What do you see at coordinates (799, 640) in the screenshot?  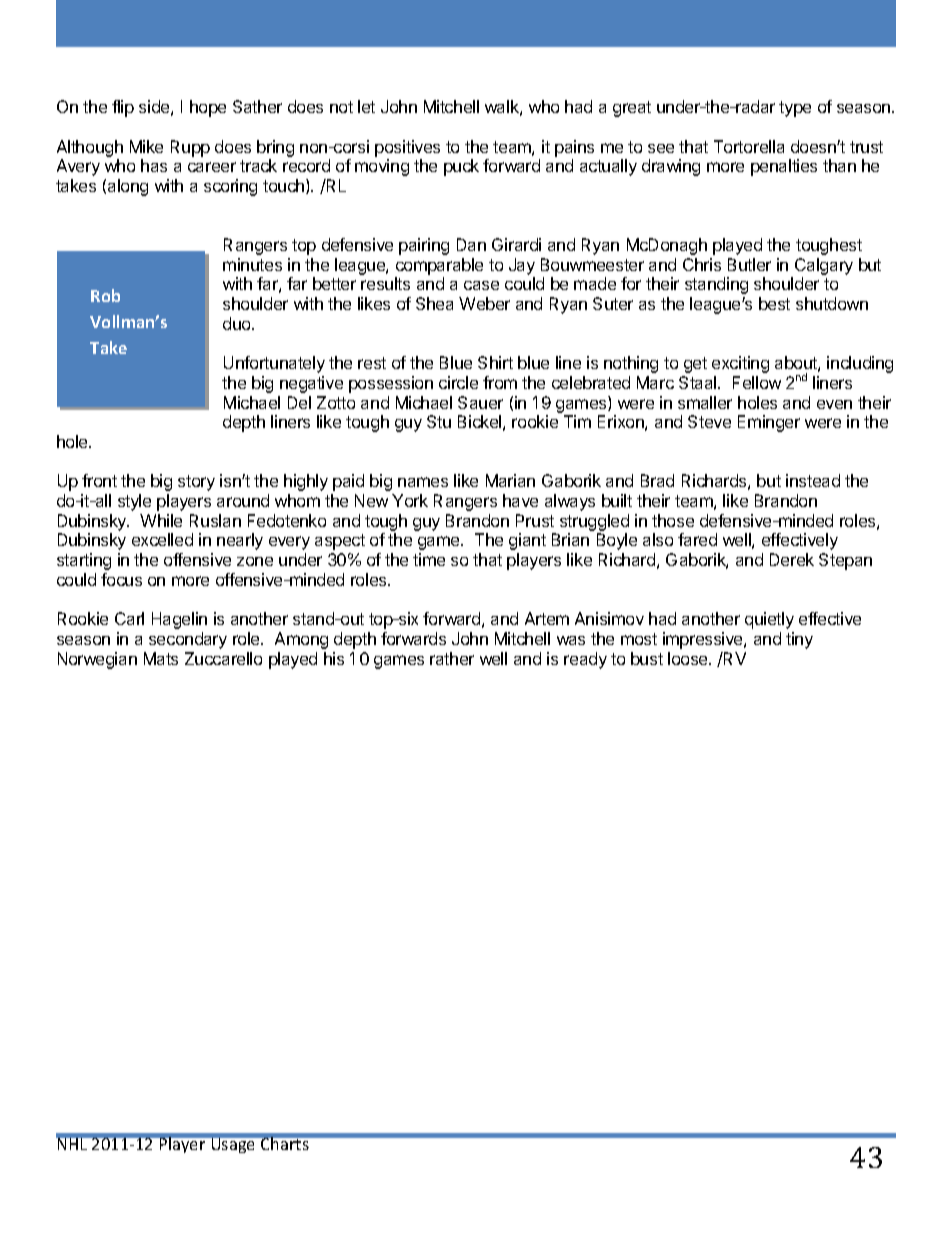 I see `tiny` at bounding box center [799, 640].
